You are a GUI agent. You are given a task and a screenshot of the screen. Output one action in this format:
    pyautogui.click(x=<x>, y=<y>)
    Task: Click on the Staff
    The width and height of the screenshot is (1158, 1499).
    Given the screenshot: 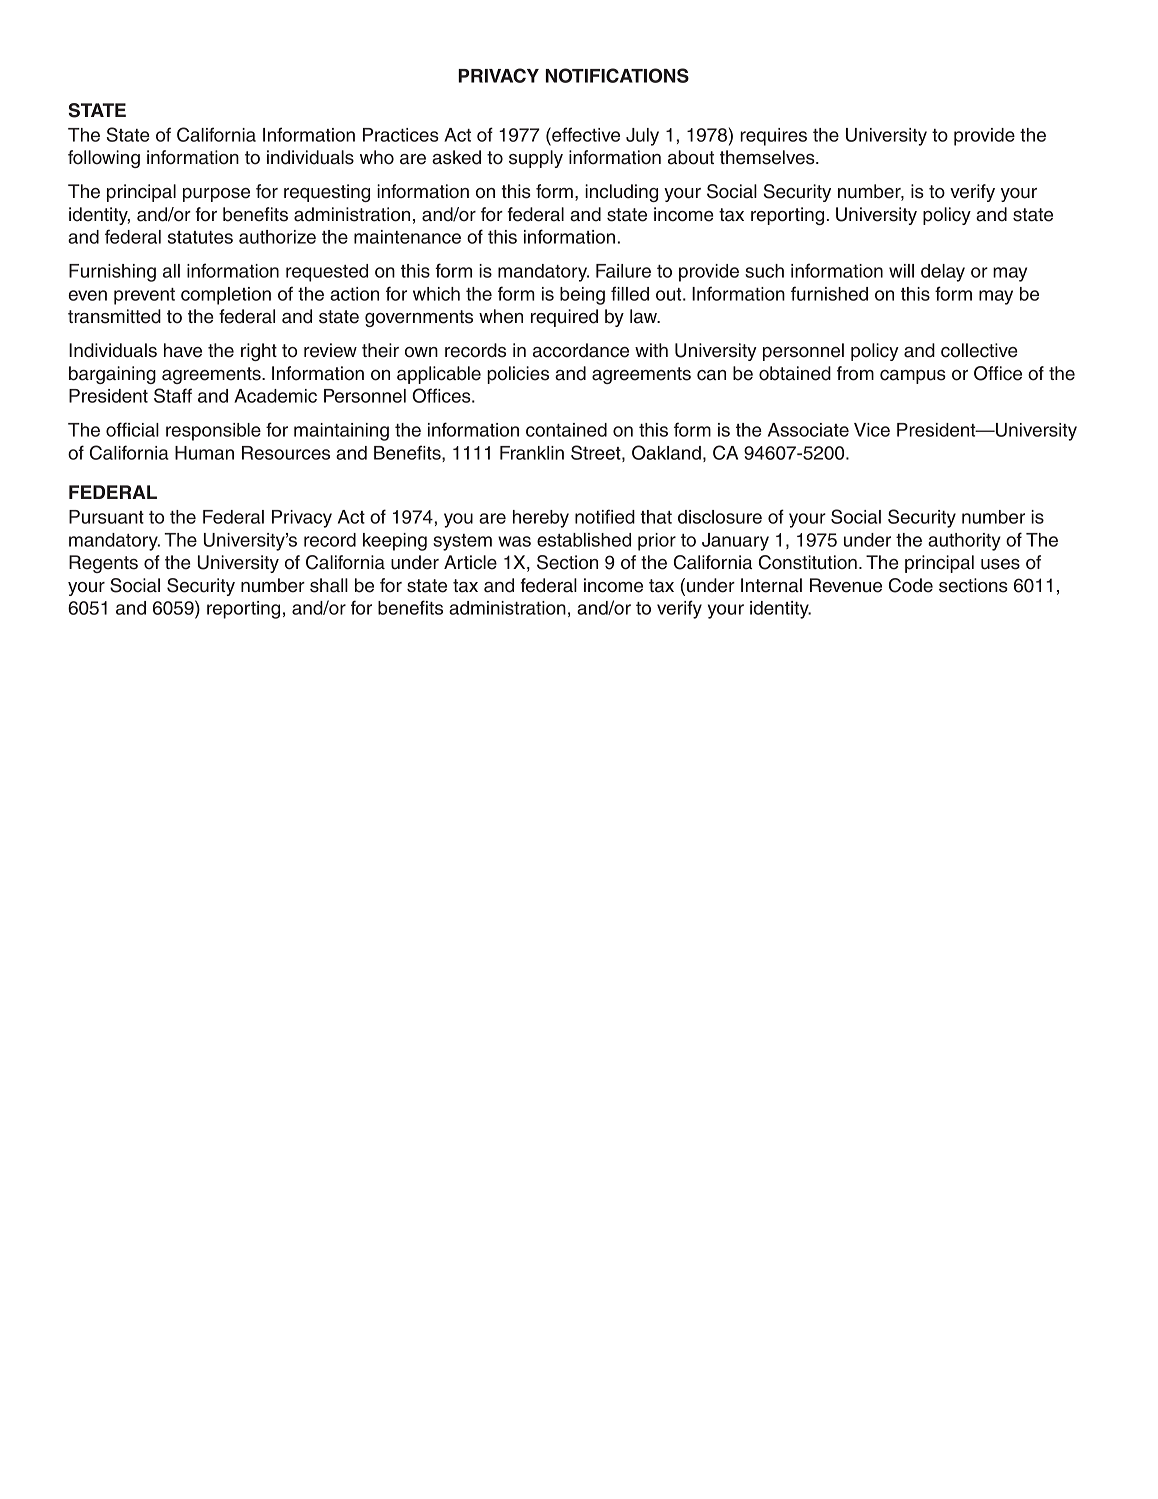 What is the action you would take?
    pyautogui.click(x=173, y=395)
